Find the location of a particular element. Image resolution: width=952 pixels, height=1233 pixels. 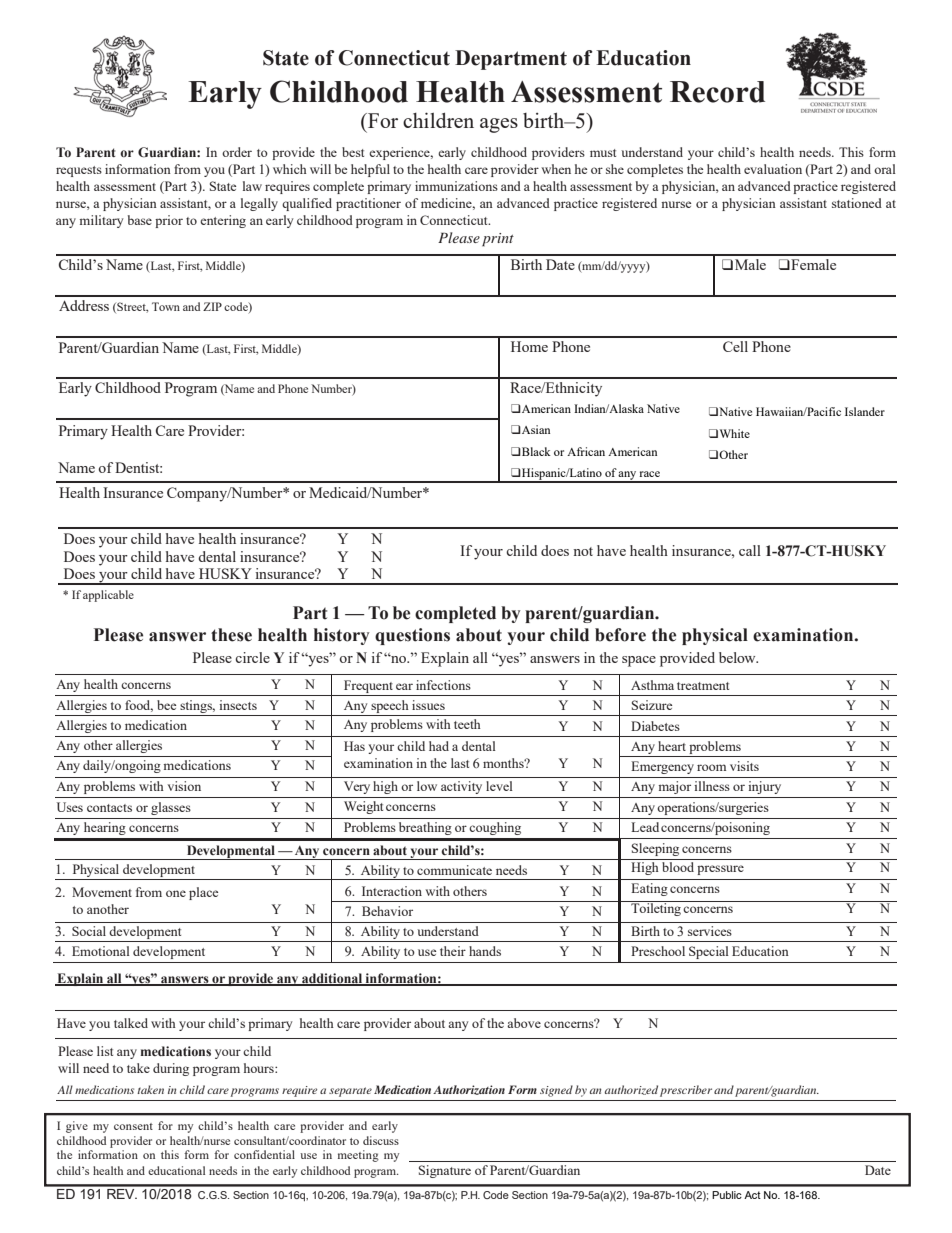

Town is located at coordinates (166, 306).
